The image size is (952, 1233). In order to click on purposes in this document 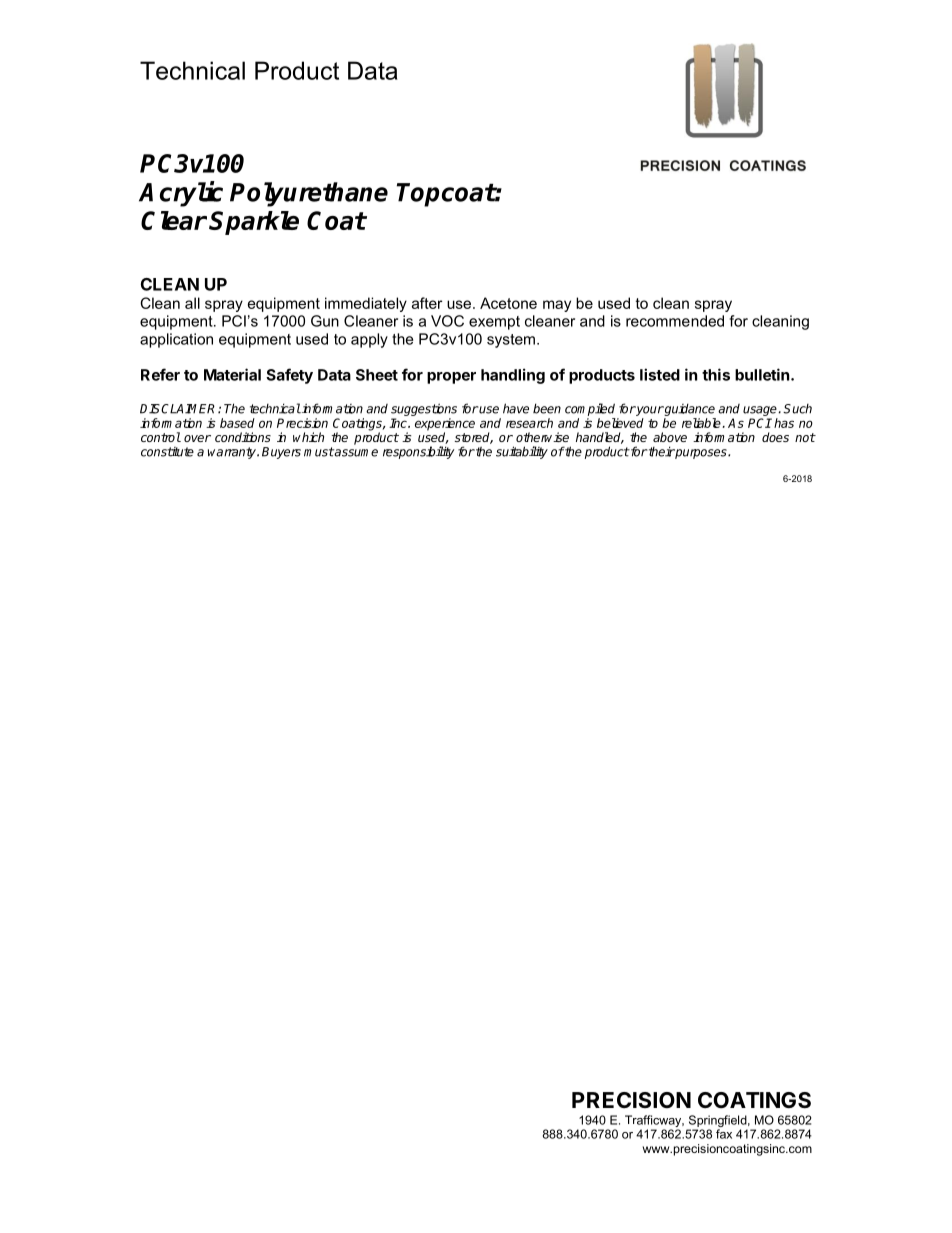, I will do `click(701, 454)`.
